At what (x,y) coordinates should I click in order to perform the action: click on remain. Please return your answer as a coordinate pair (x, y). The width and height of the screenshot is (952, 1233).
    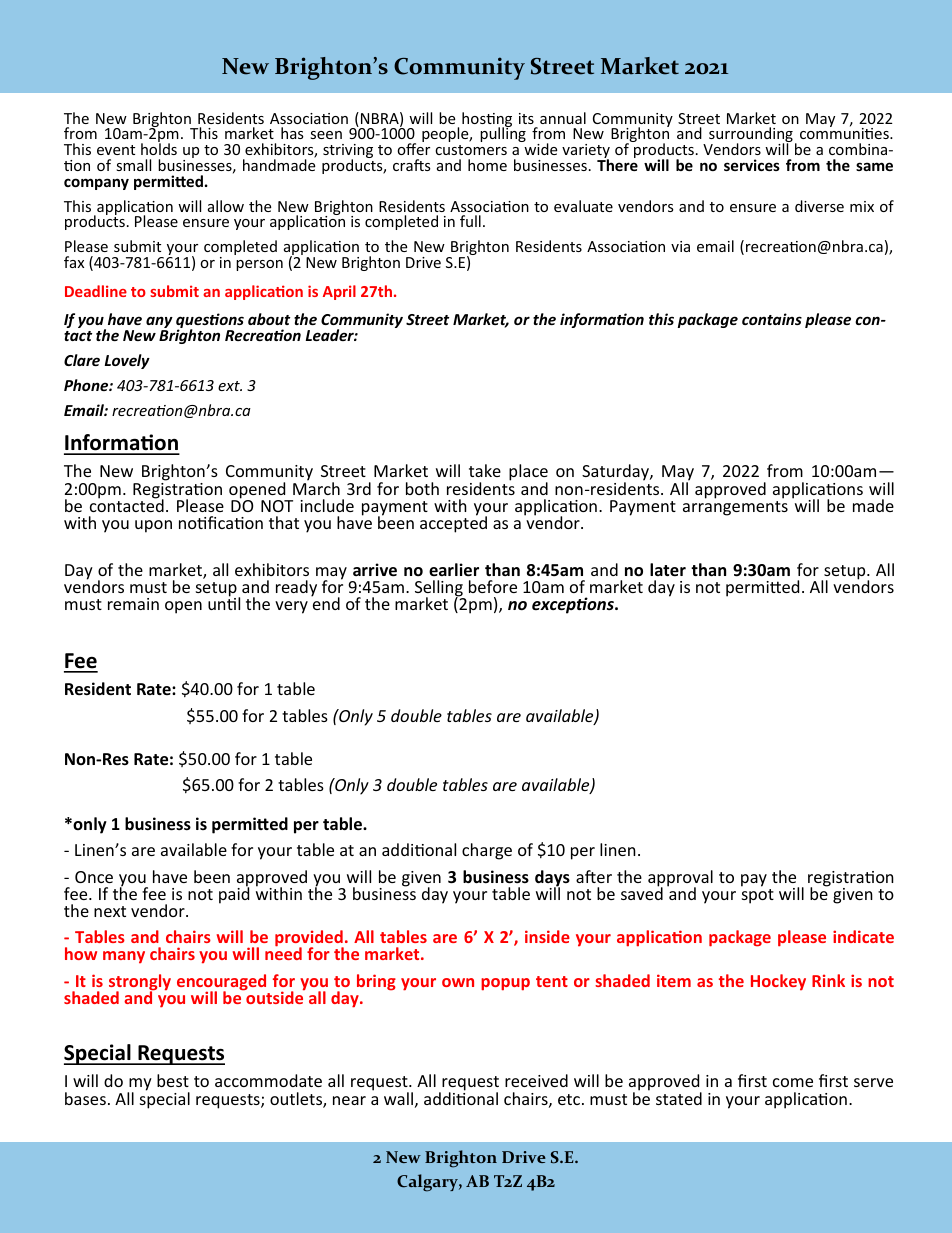
    Looking at the image, I should click on (133, 604).
